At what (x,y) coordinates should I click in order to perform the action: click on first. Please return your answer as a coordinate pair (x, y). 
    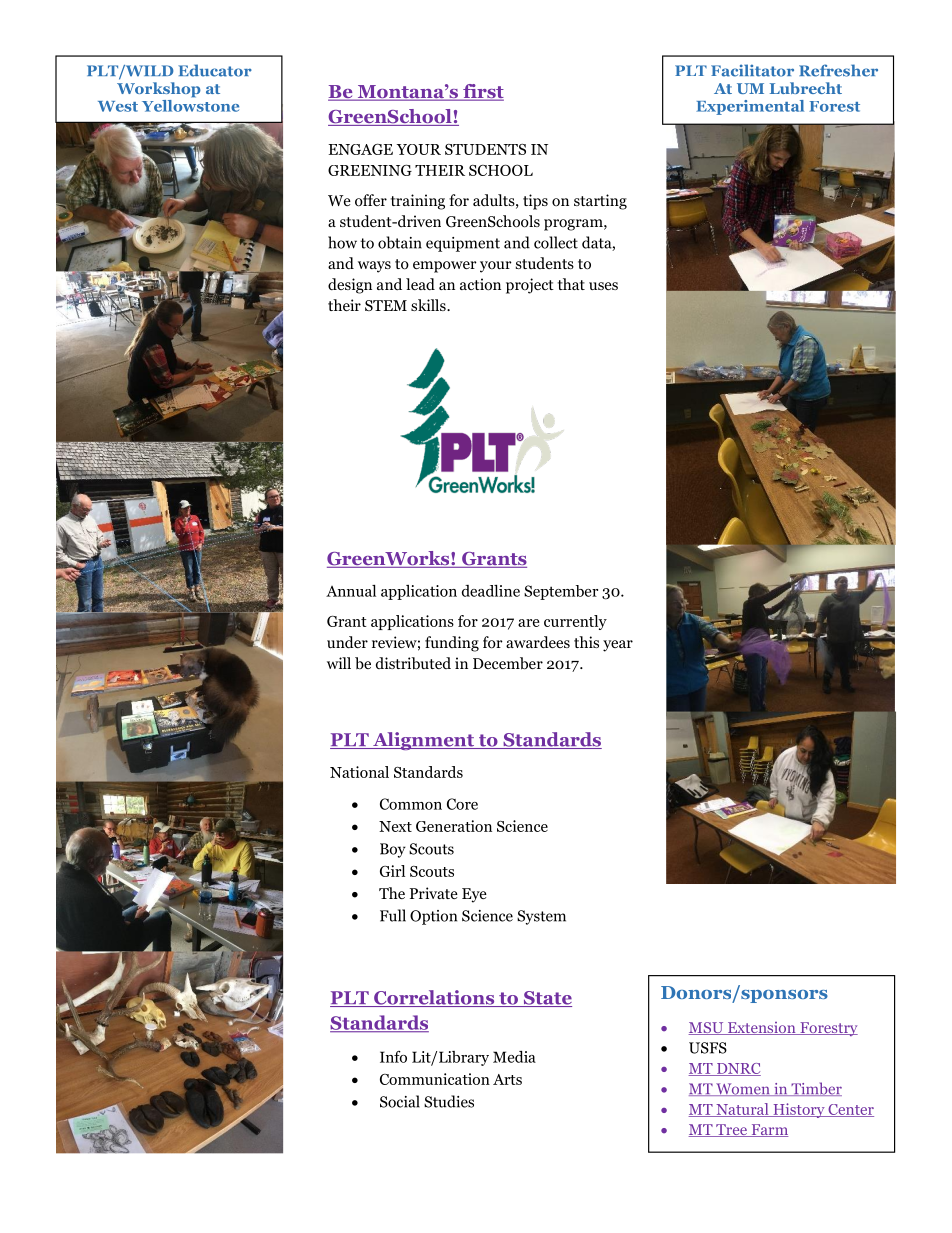
    Looking at the image, I should click on (482, 92).
